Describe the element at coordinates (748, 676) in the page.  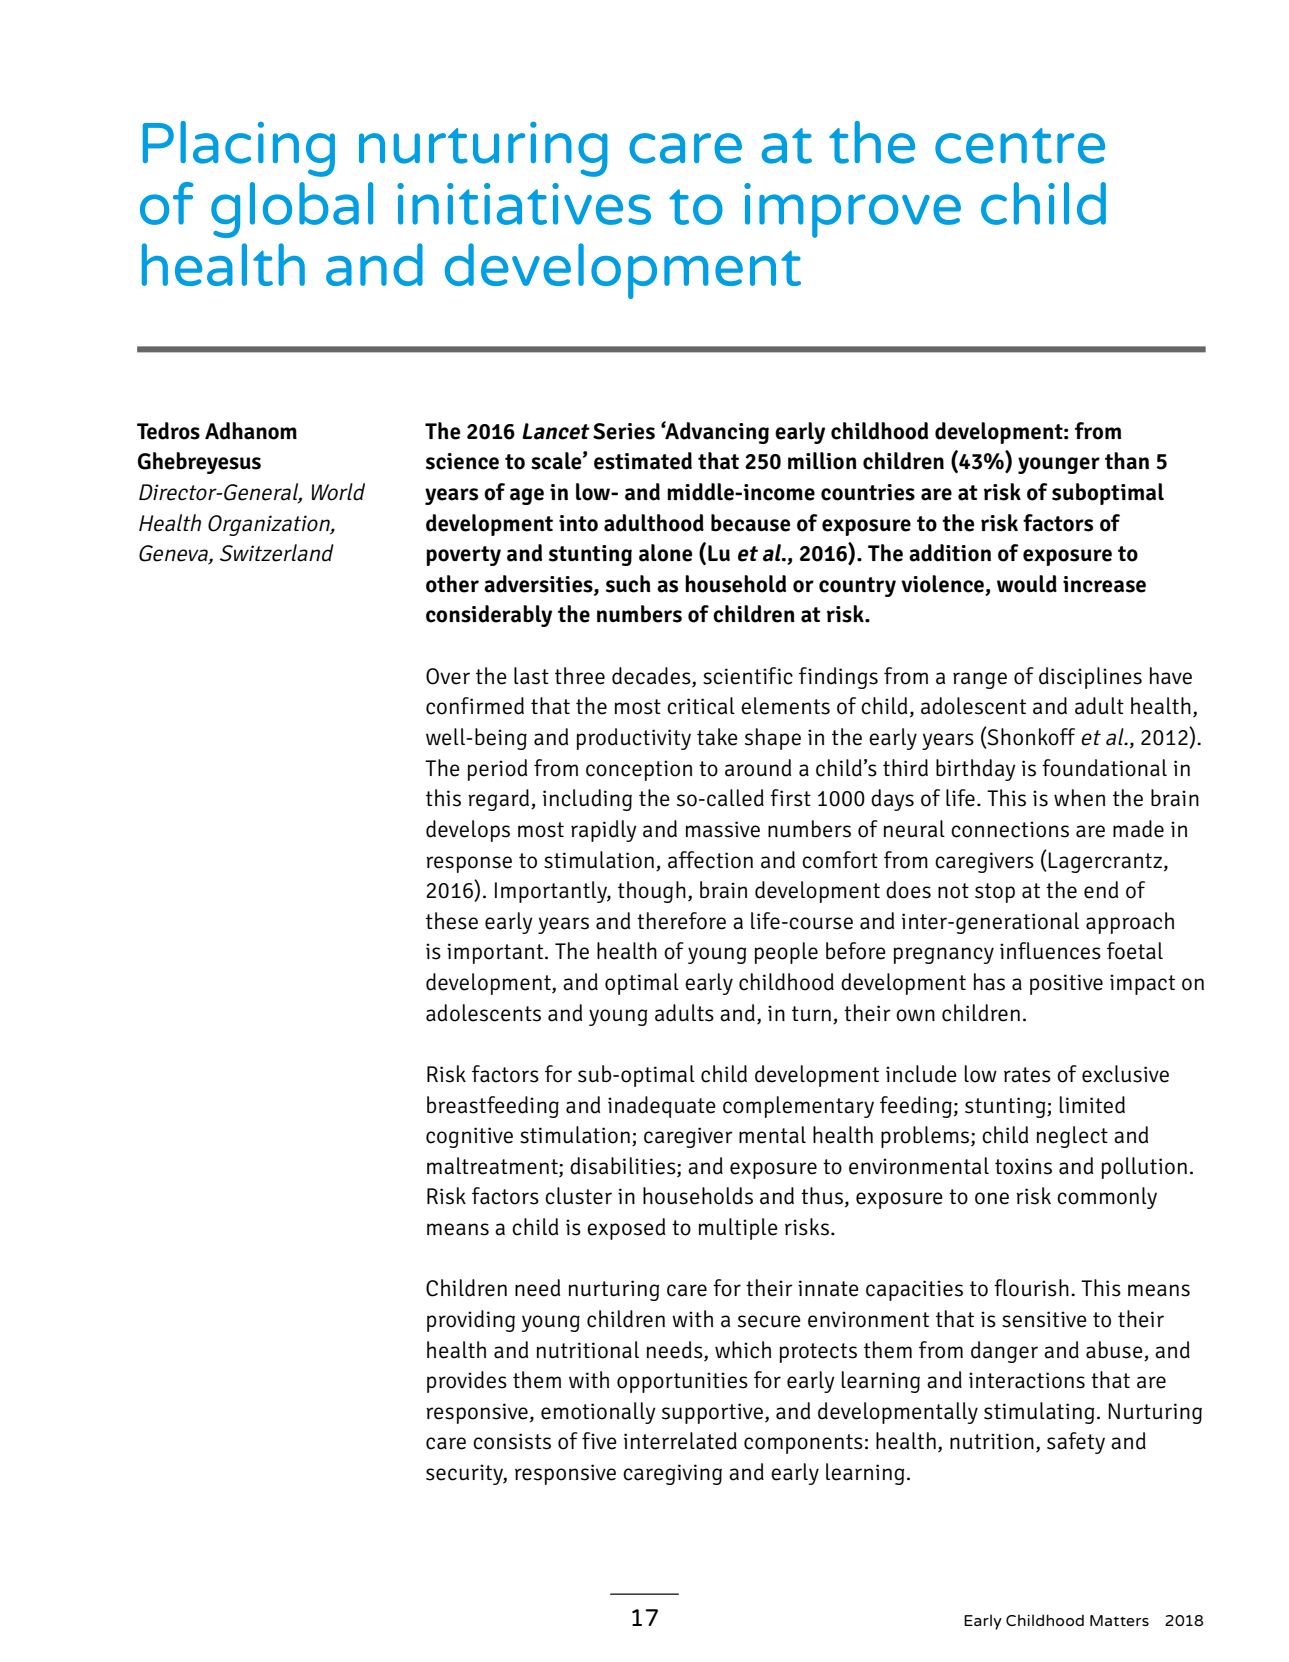
I see `scientific` at that location.
